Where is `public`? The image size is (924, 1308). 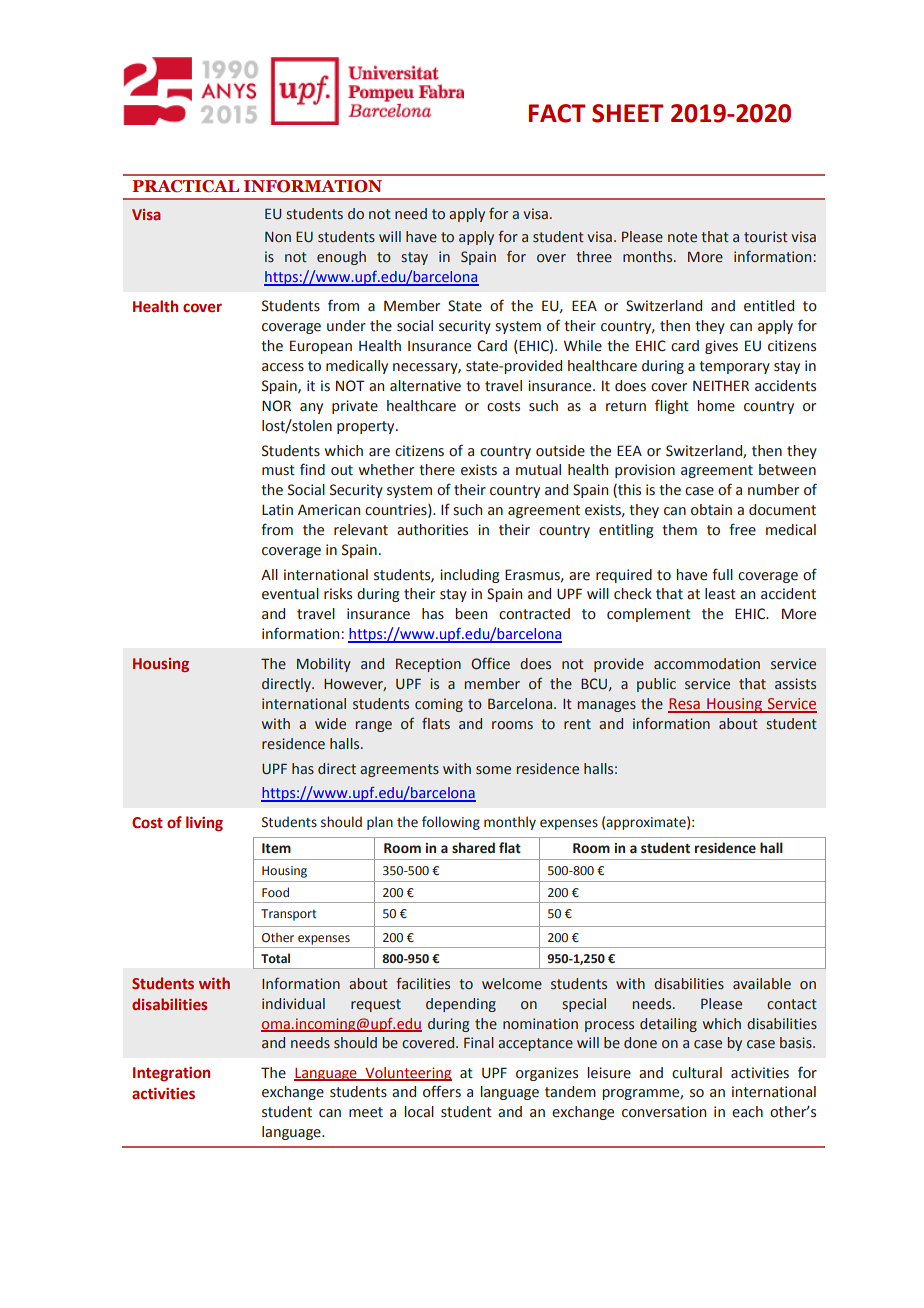 public is located at coordinates (656, 685).
